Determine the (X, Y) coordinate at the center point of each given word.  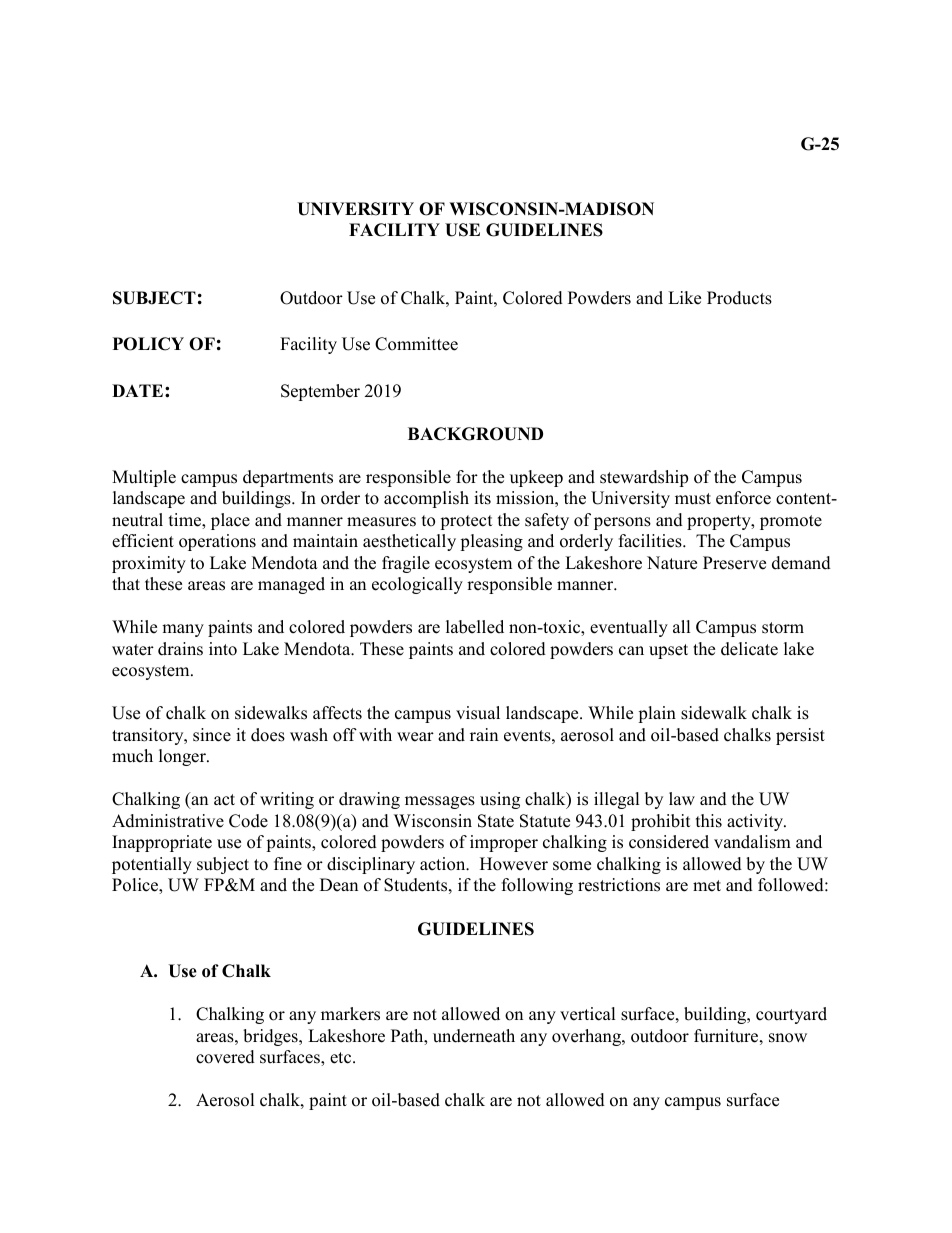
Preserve (734, 563)
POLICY (148, 344)
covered (225, 1057)
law (682, 798)
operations (217, 542)
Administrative (168, 821)
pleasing (491, 542)
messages (440, 802)
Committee (416, 344)
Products (739, 298)
